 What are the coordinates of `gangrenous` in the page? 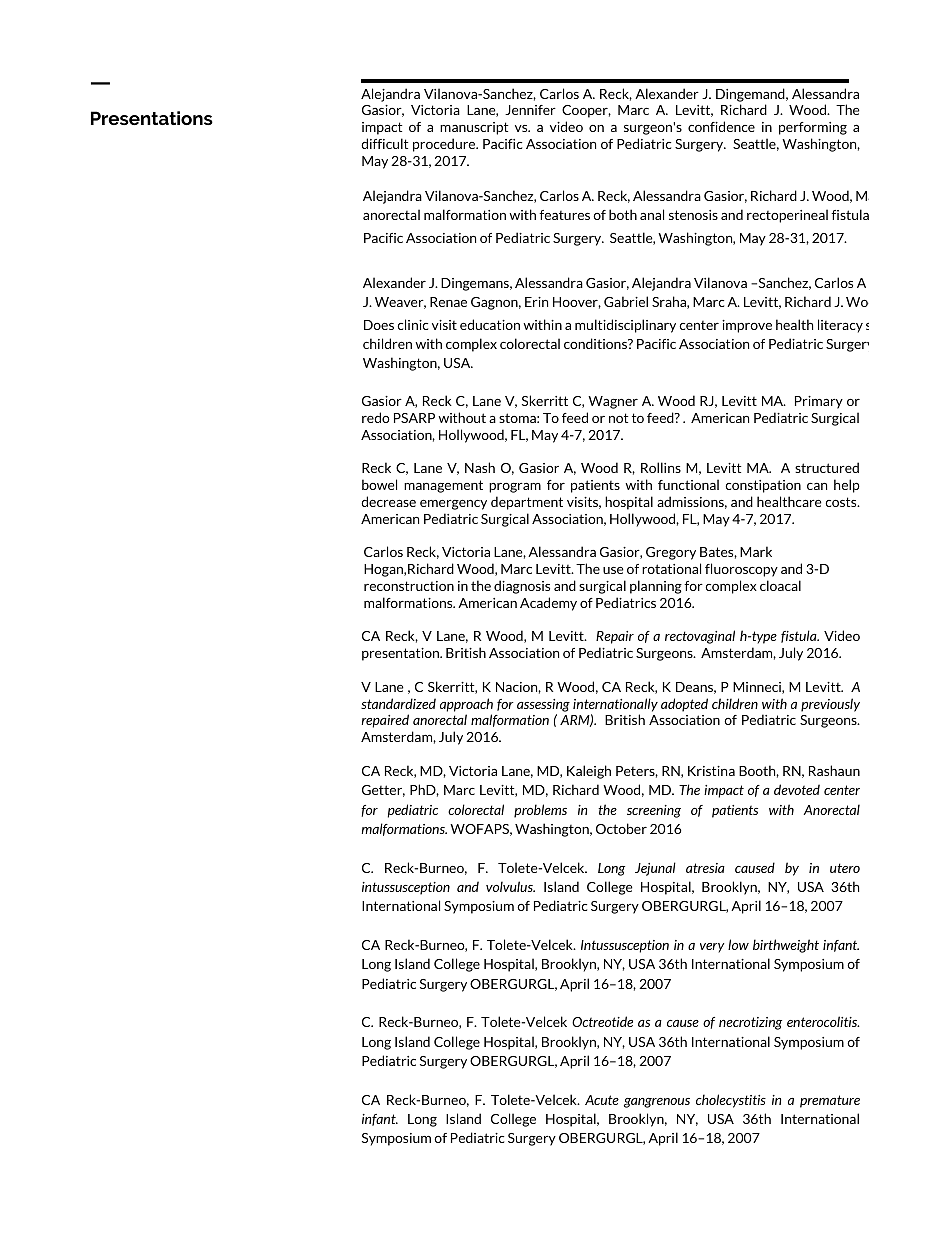 It's located at (657, 1103).
